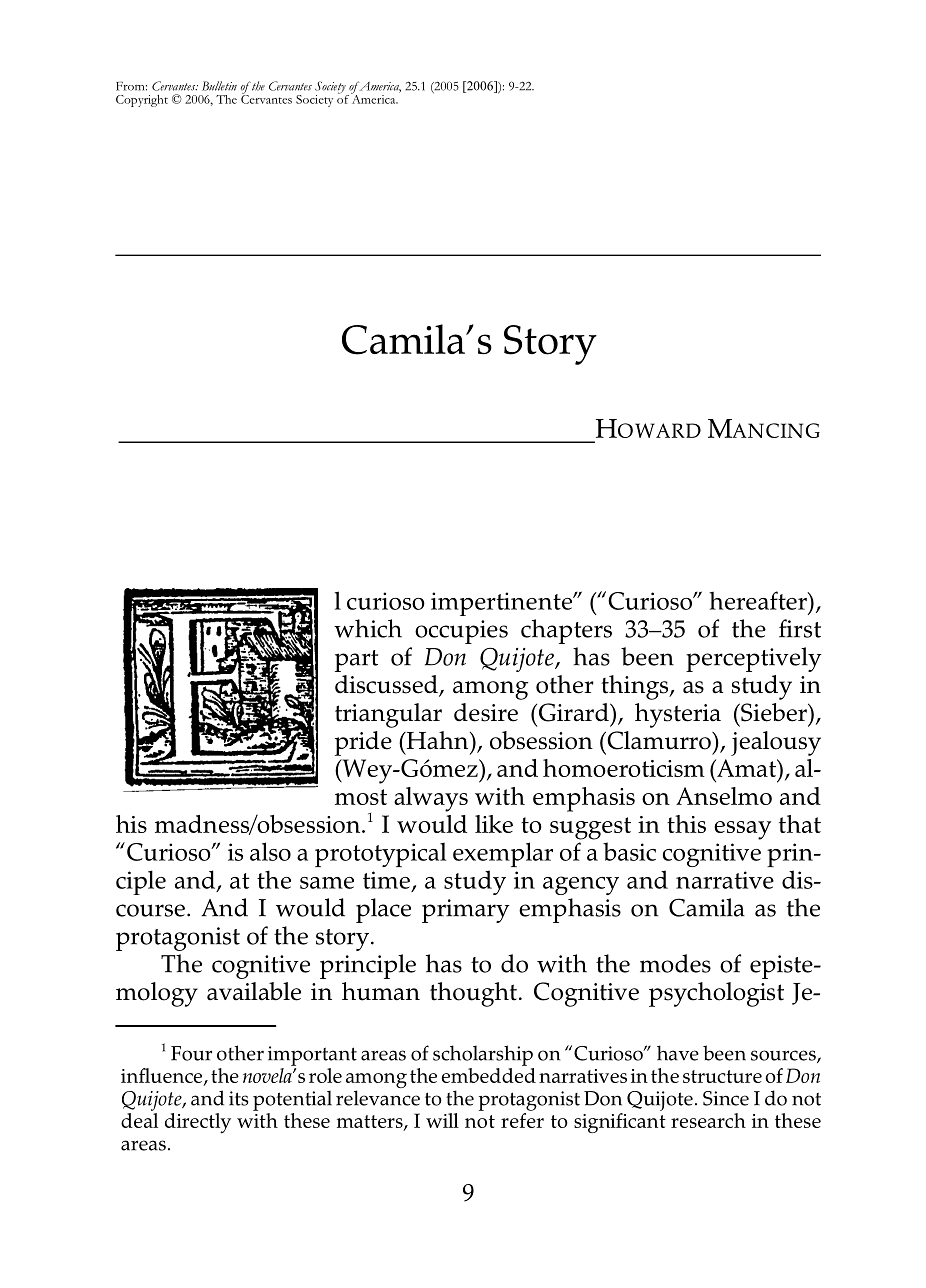 The image size is (926, 1288). Describe the element at coordinates (800, 628) in the image. I see `first` at that location.
